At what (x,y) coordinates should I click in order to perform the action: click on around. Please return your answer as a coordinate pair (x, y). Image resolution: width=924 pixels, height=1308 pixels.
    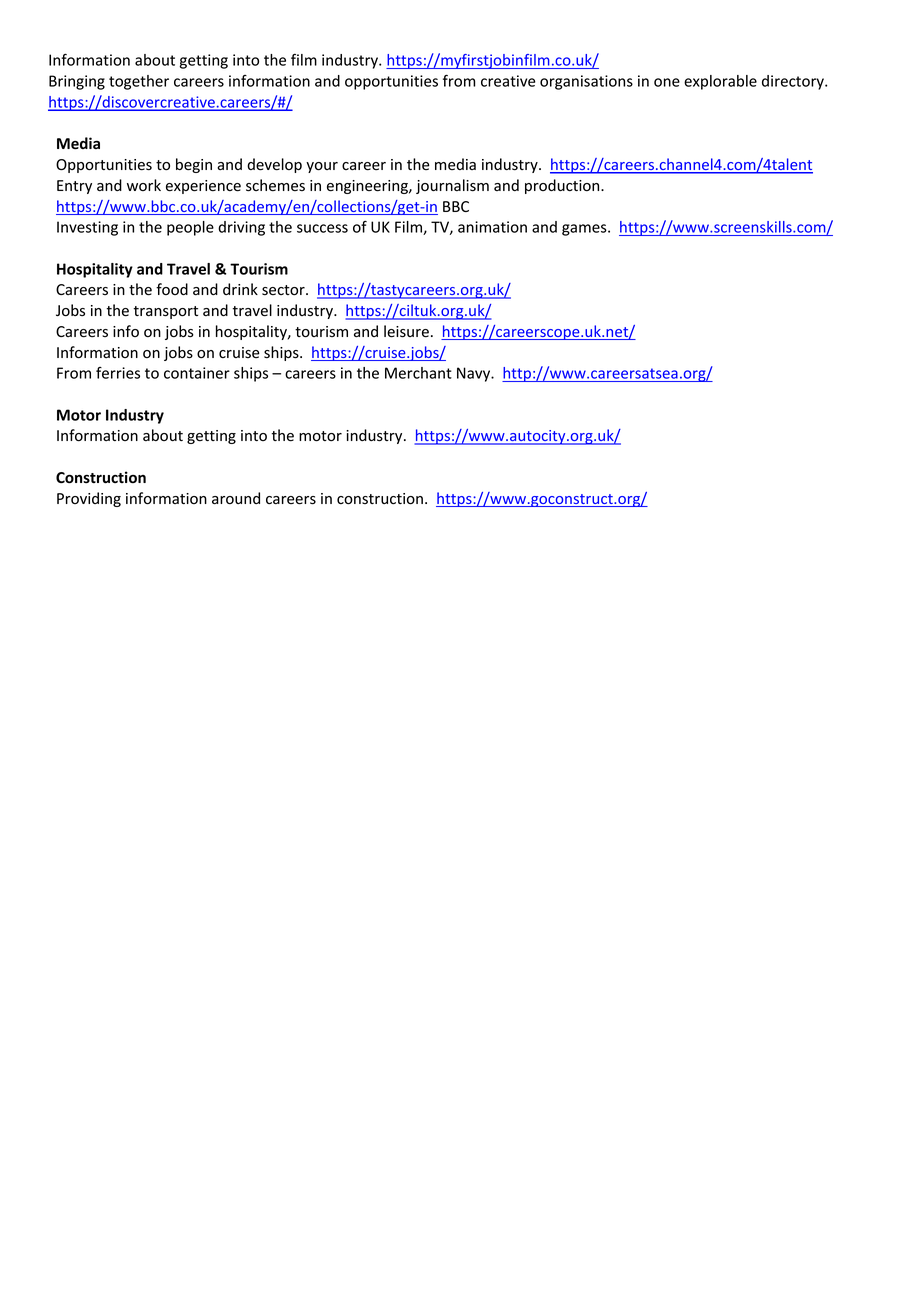
    Looking at the image, I should click on (236, 498).
